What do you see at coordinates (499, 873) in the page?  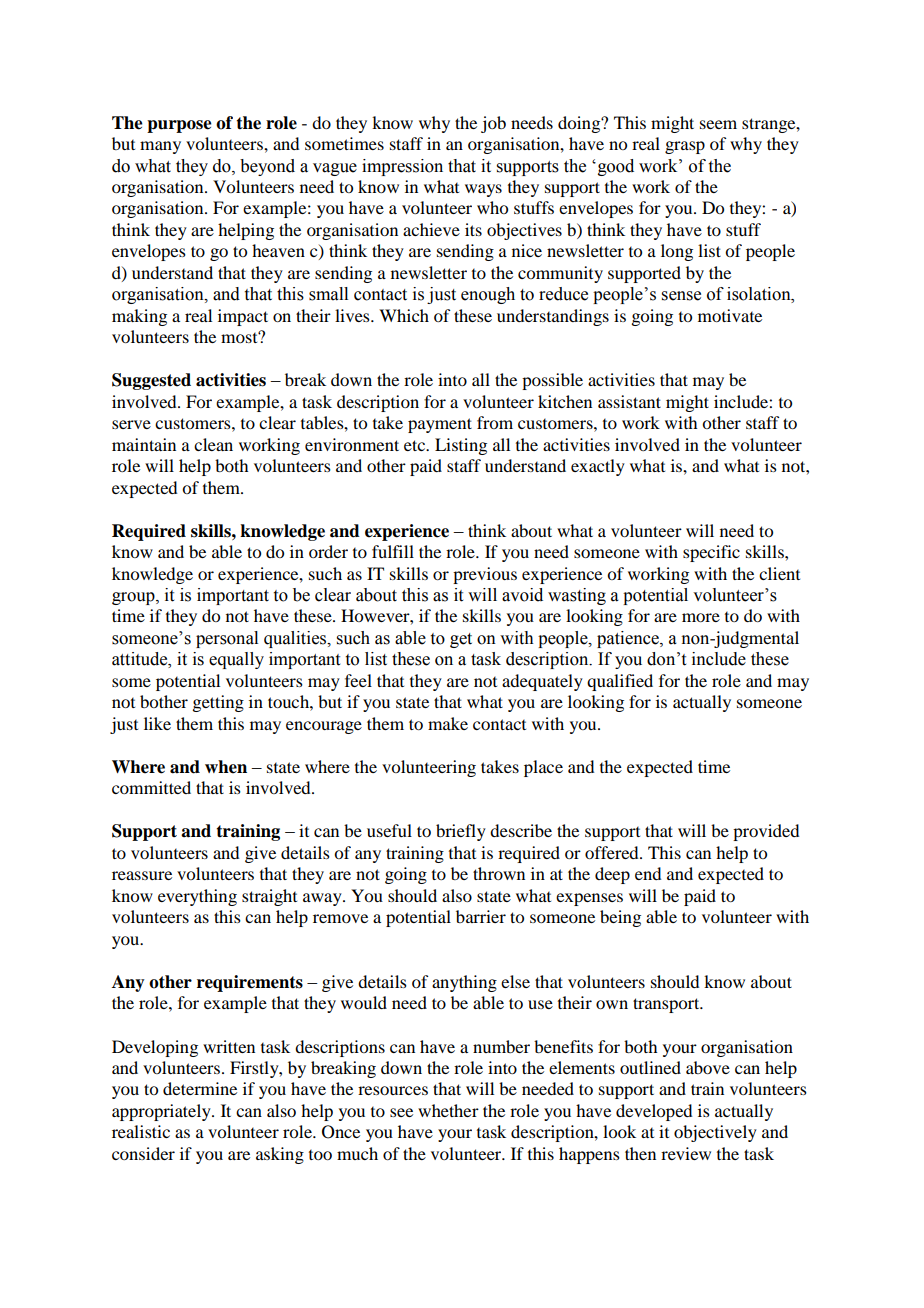 I see `thrown` at bounding box center [499, 873].
